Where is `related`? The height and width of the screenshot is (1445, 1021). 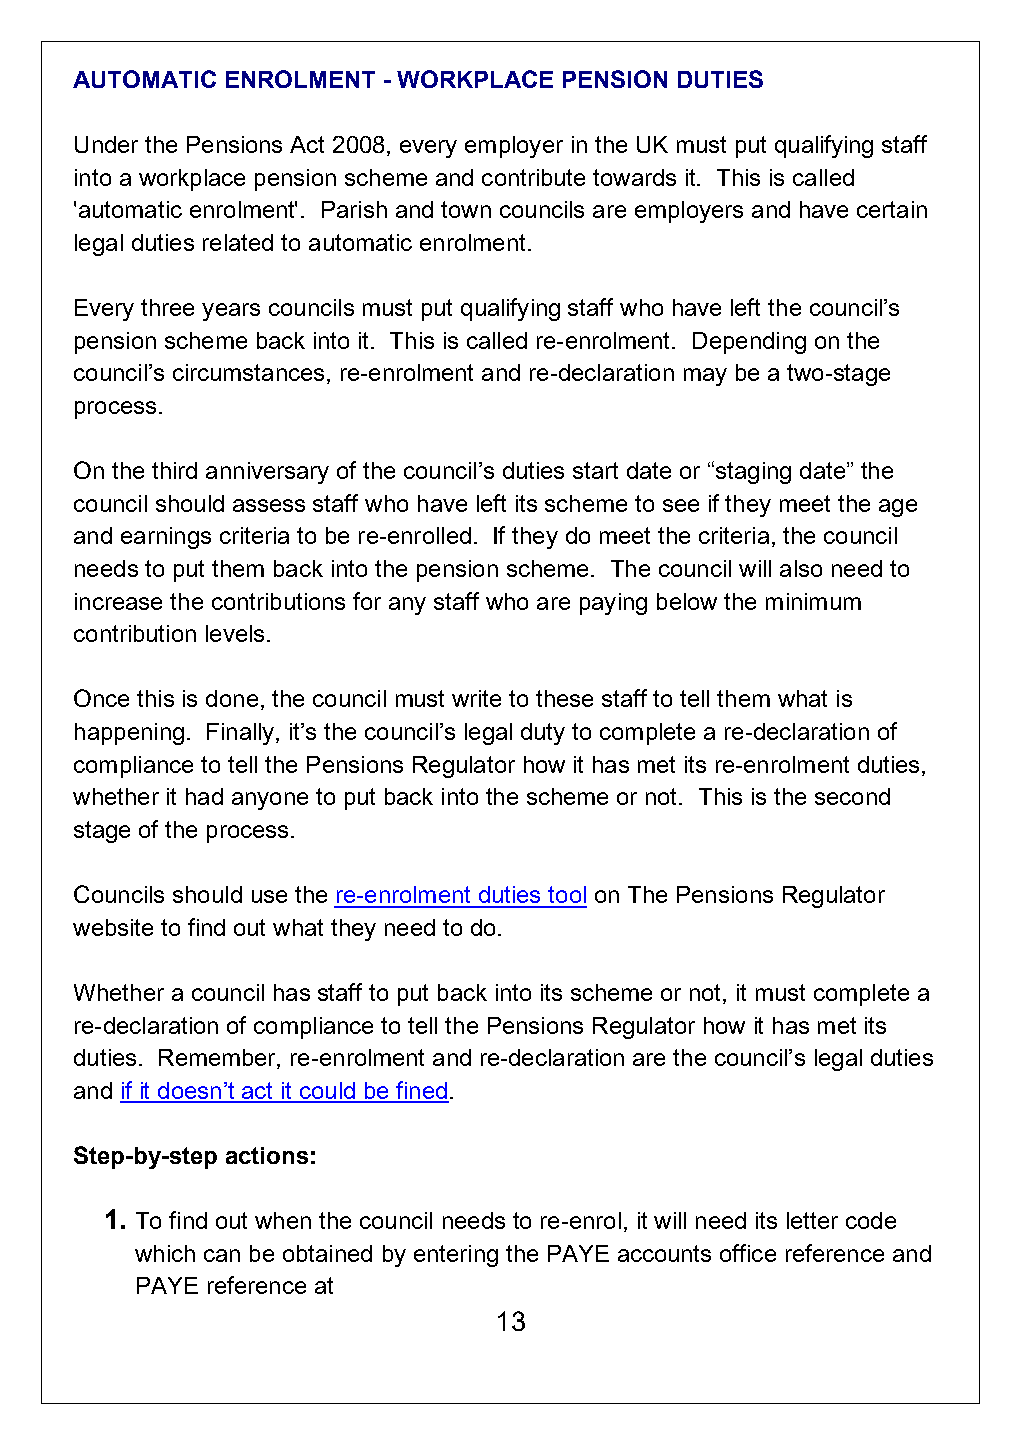
related is located at coordinates (238, 242).
